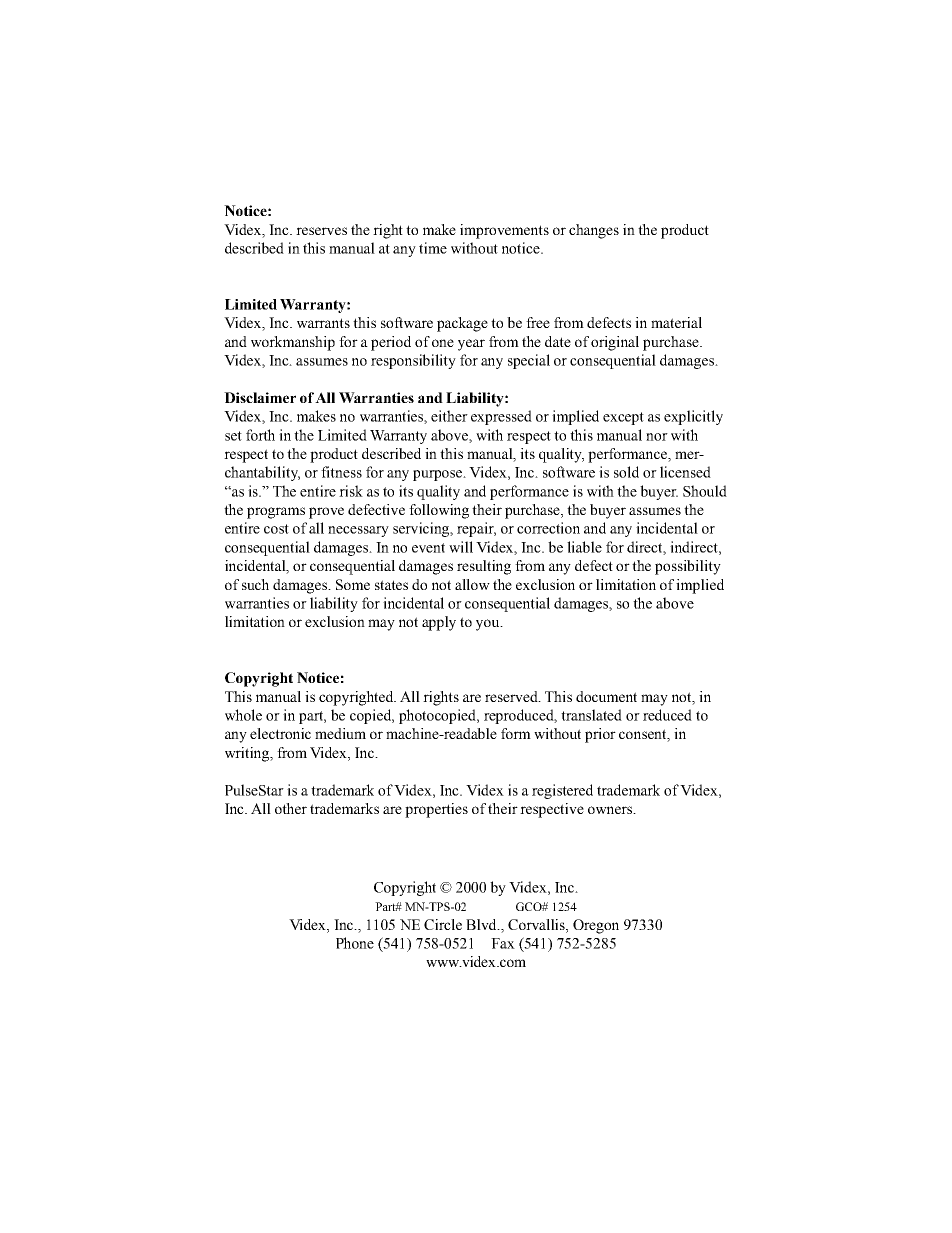 Image resolution: width=952 pixels, height=1233 pixels. What do you see at coordinates (355, 943) in the image?
I see `Phone` at bounding box center [355, 943].
